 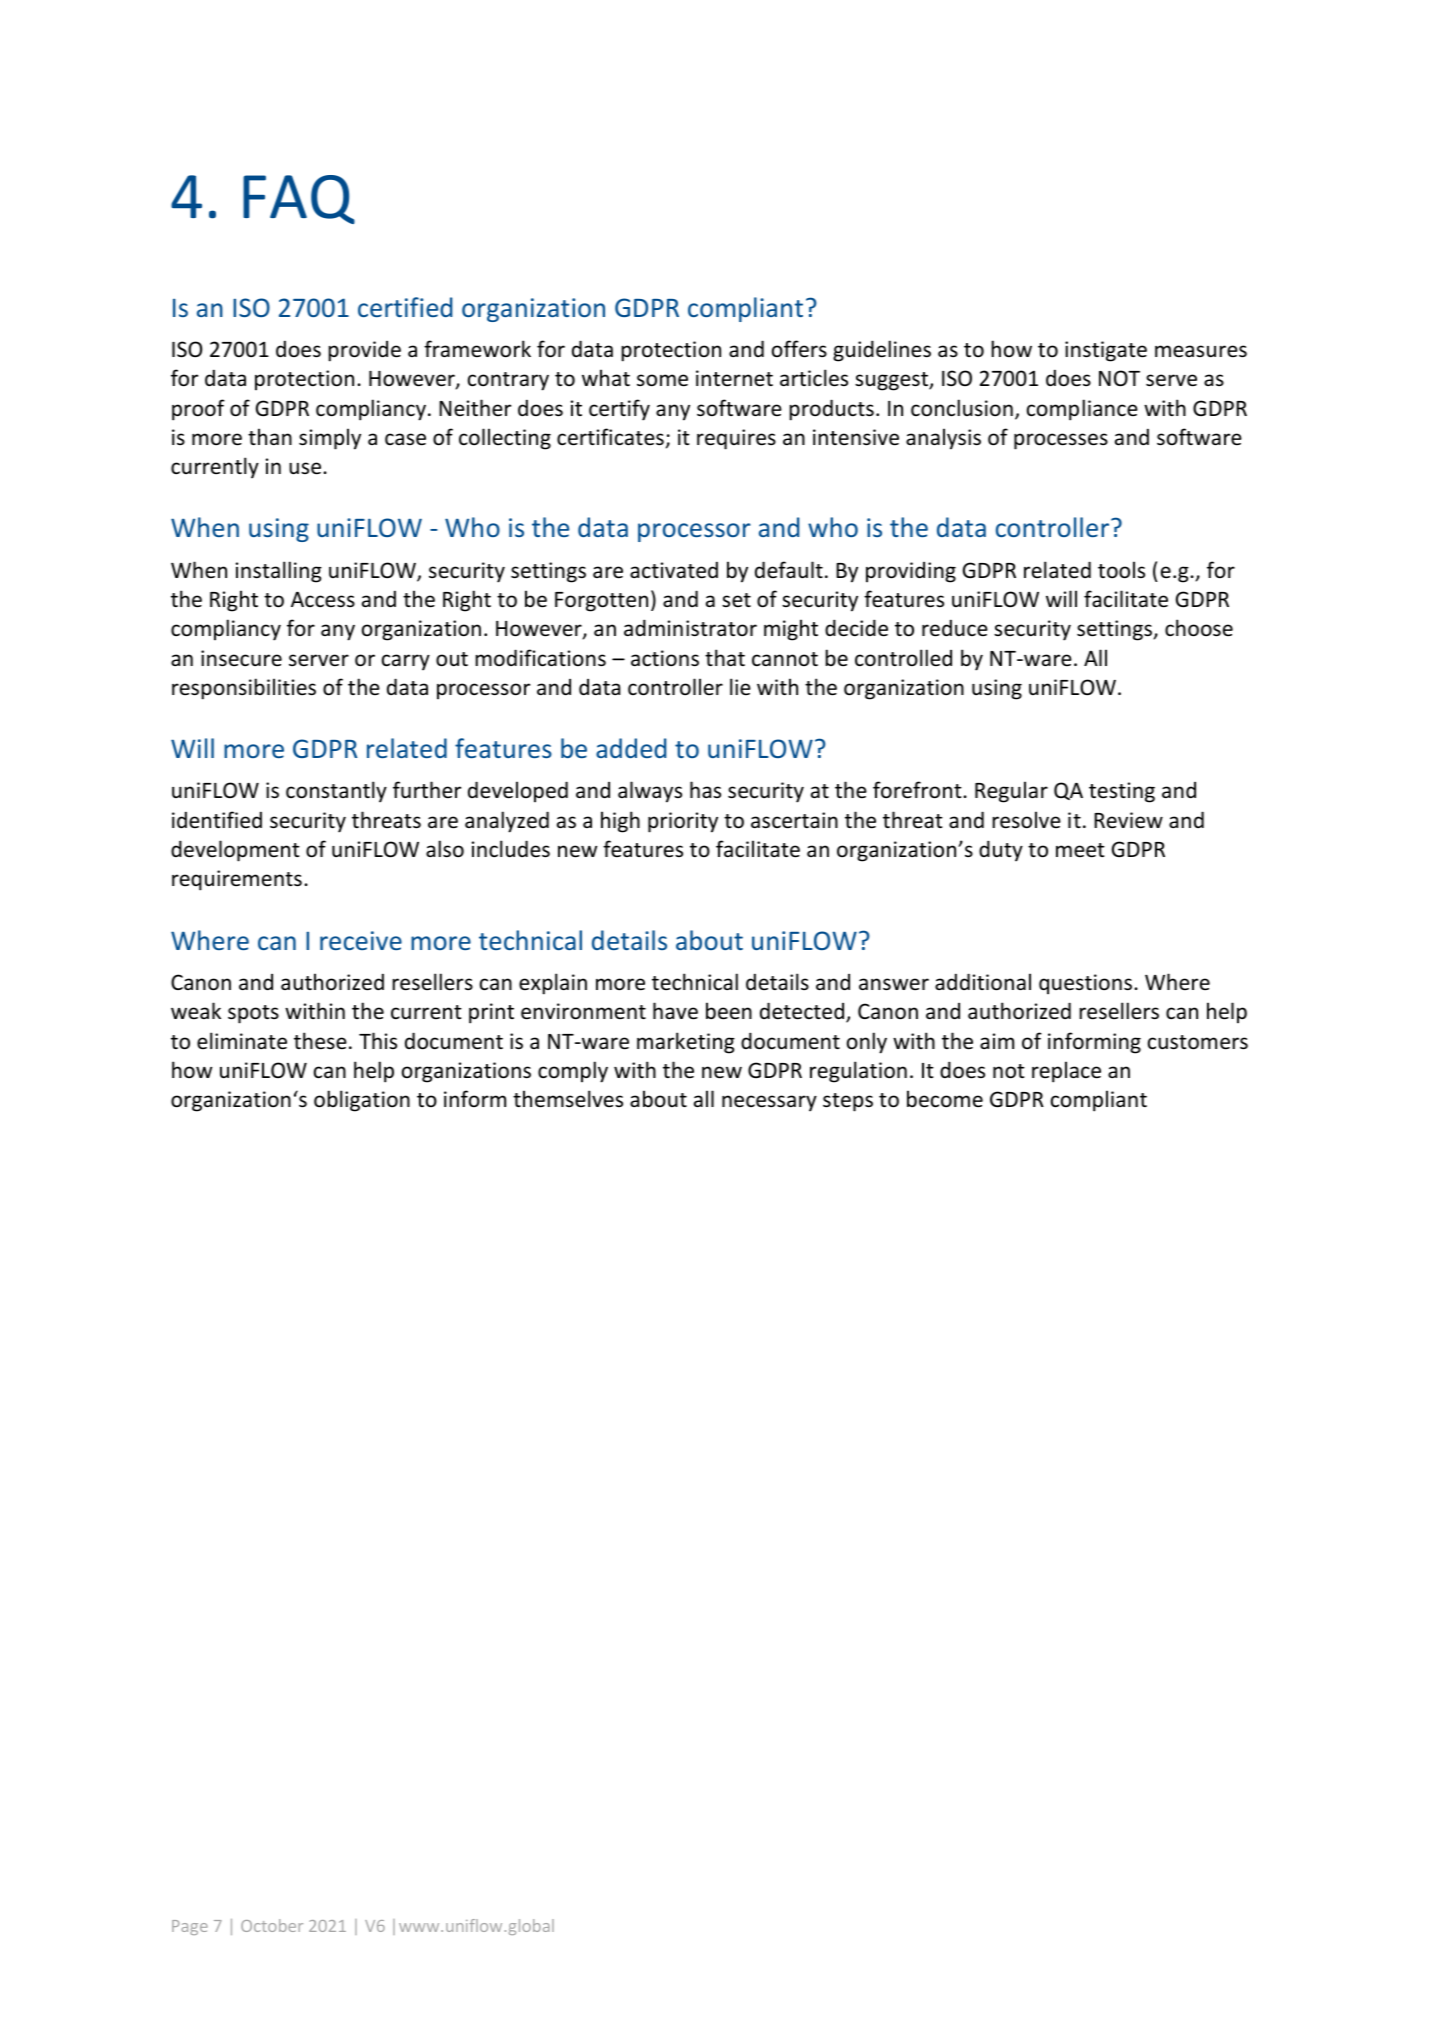 What do you see at coordinates (1066, 1072) in the screenshot?
I see `replace` at bounding box center [1066, 1072].
